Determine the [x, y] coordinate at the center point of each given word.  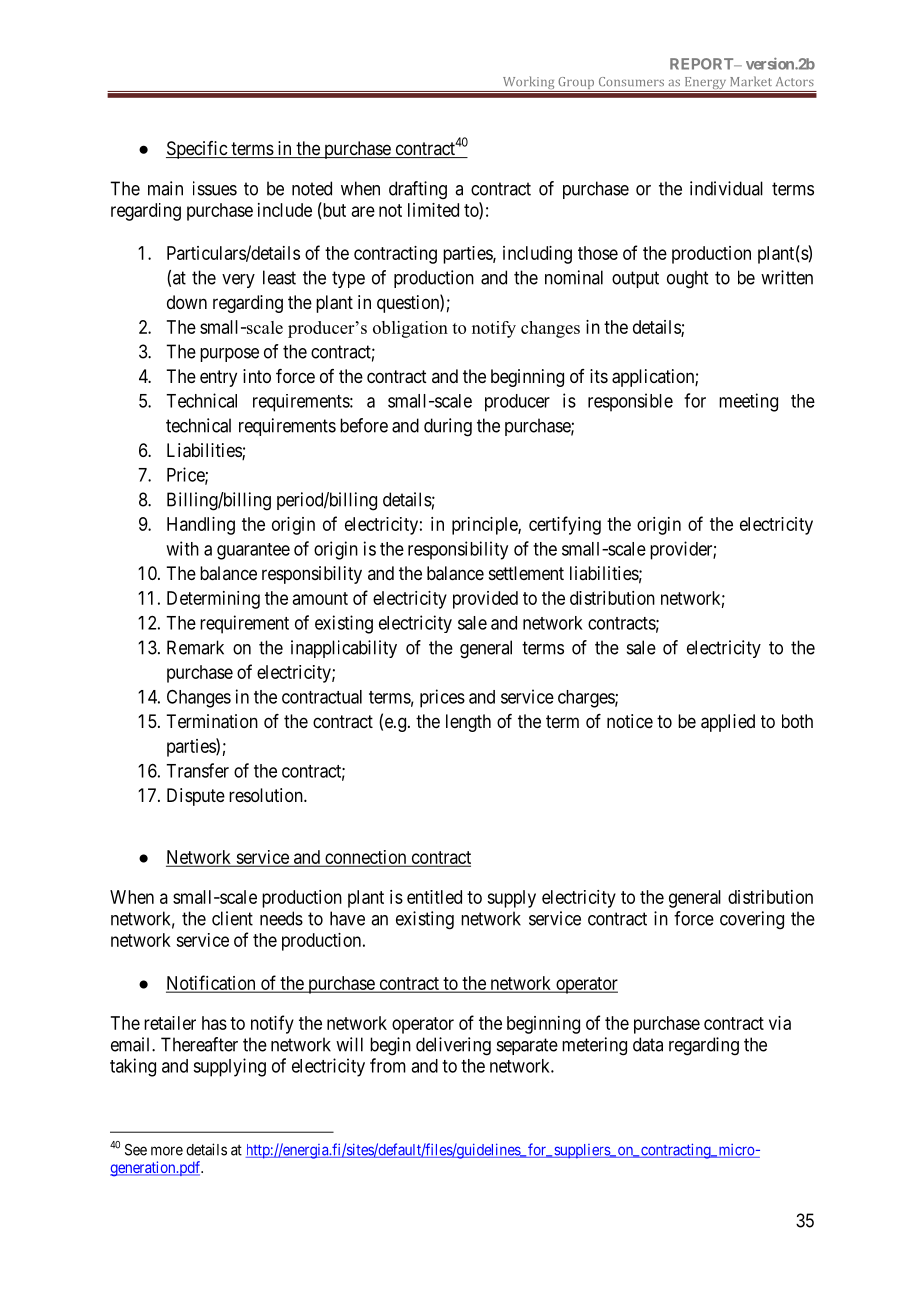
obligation [410, 329]
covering [752, 920]
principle [485, 526]
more [167, 1151]
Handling [201, 526]
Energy [705, 84]
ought [687, 279]
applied [728, 723]
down [187, 302]
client [232, 918]
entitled [434, 897]
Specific [197, 150]
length [468, 723]
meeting [748, 402]
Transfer [197, 770]
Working [528, 84]
